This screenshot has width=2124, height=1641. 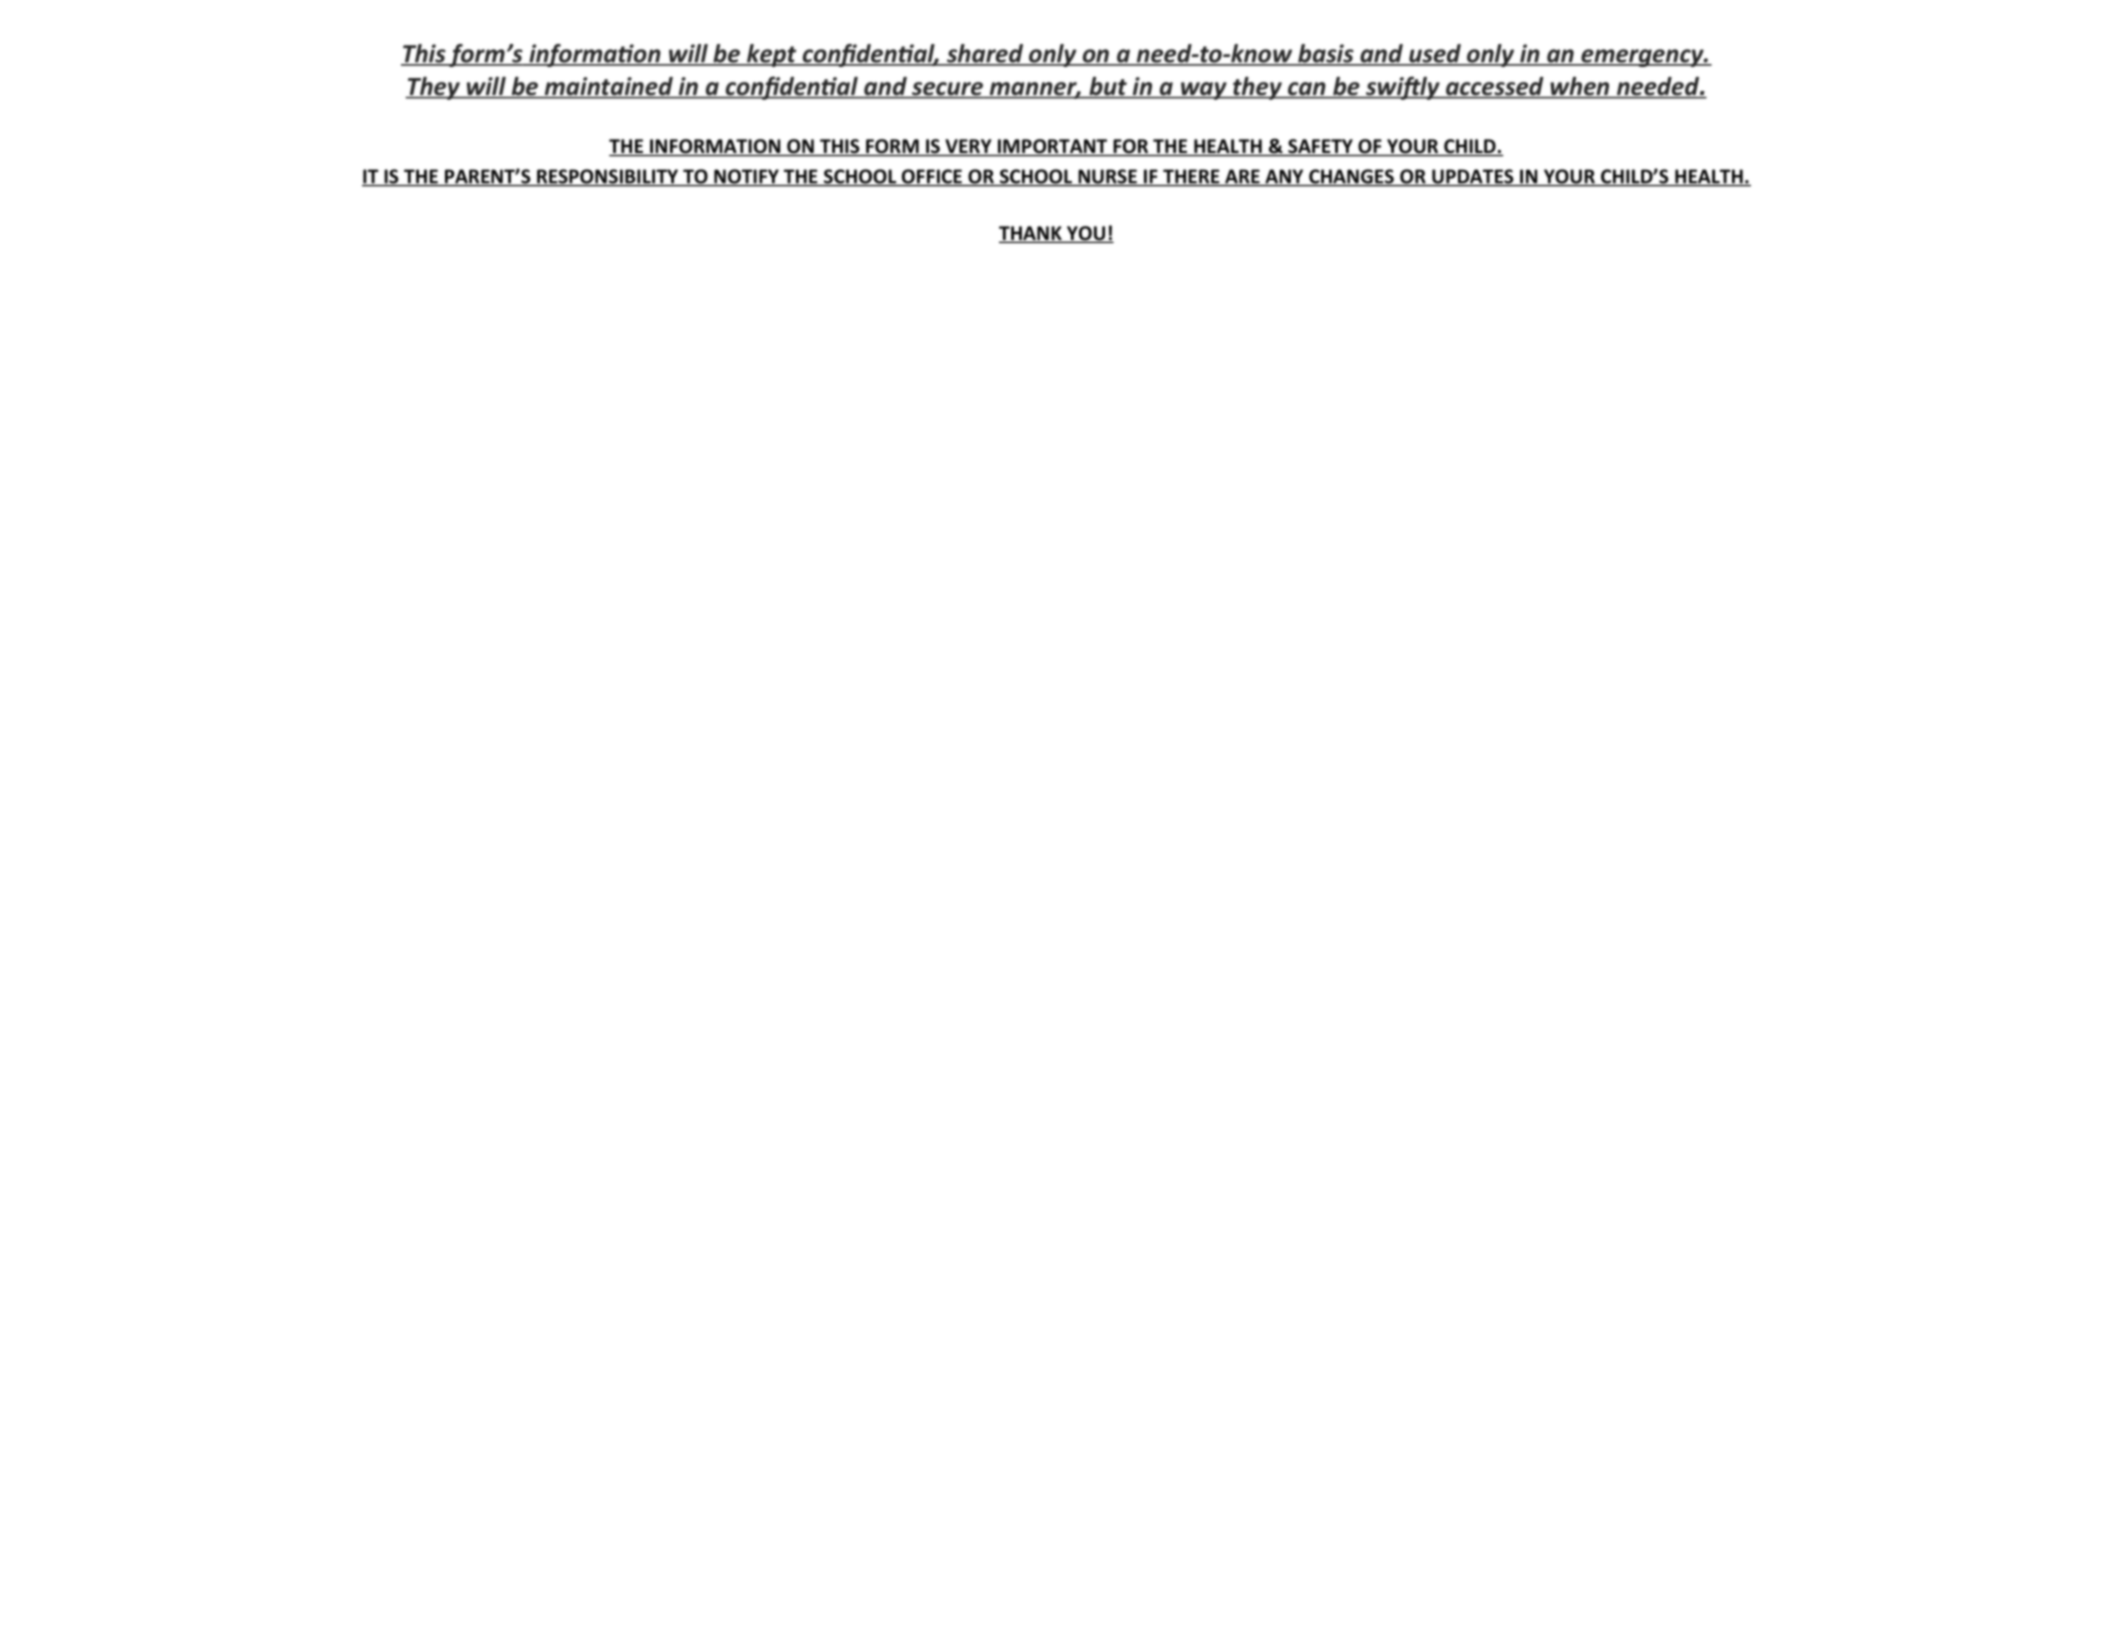 What do you see at coordinates (1320, 147) in the screenshot?
I see `SAFETY` at bounding box center [1320, 147].
